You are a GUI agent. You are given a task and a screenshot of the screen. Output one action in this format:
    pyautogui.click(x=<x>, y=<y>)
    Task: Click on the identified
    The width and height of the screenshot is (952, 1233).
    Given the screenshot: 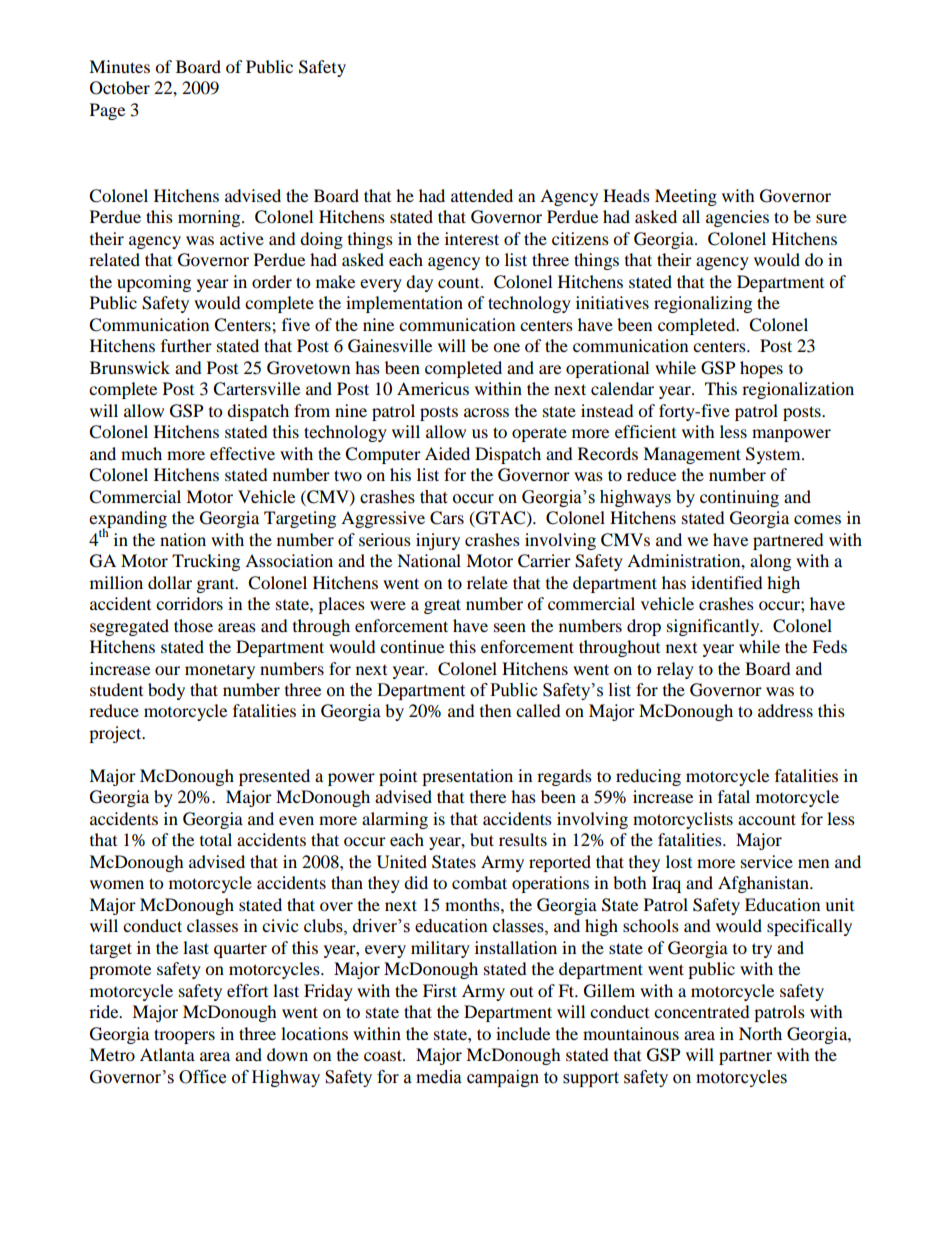 What is the action you would take?
    pyautogui.click(x=727, y=582)
